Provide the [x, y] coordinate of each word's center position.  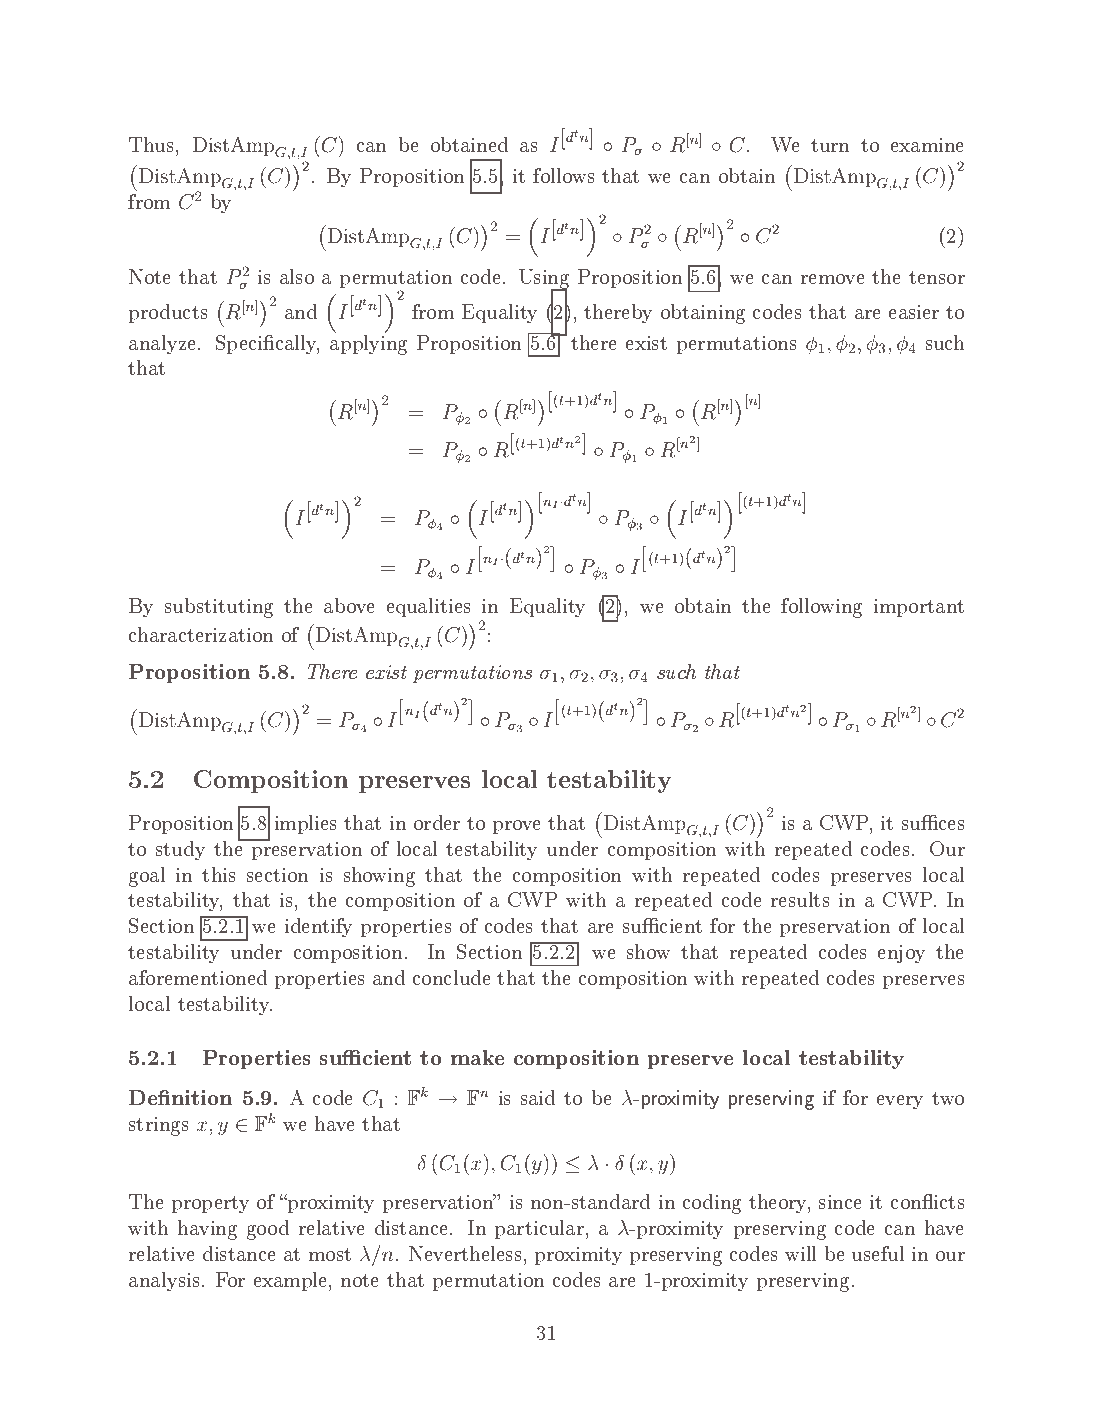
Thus [151, 144]
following [821, 608]
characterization [201, 634]
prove [516, 827]
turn [830, 145]
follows [563, 175]
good [268, 1230]
